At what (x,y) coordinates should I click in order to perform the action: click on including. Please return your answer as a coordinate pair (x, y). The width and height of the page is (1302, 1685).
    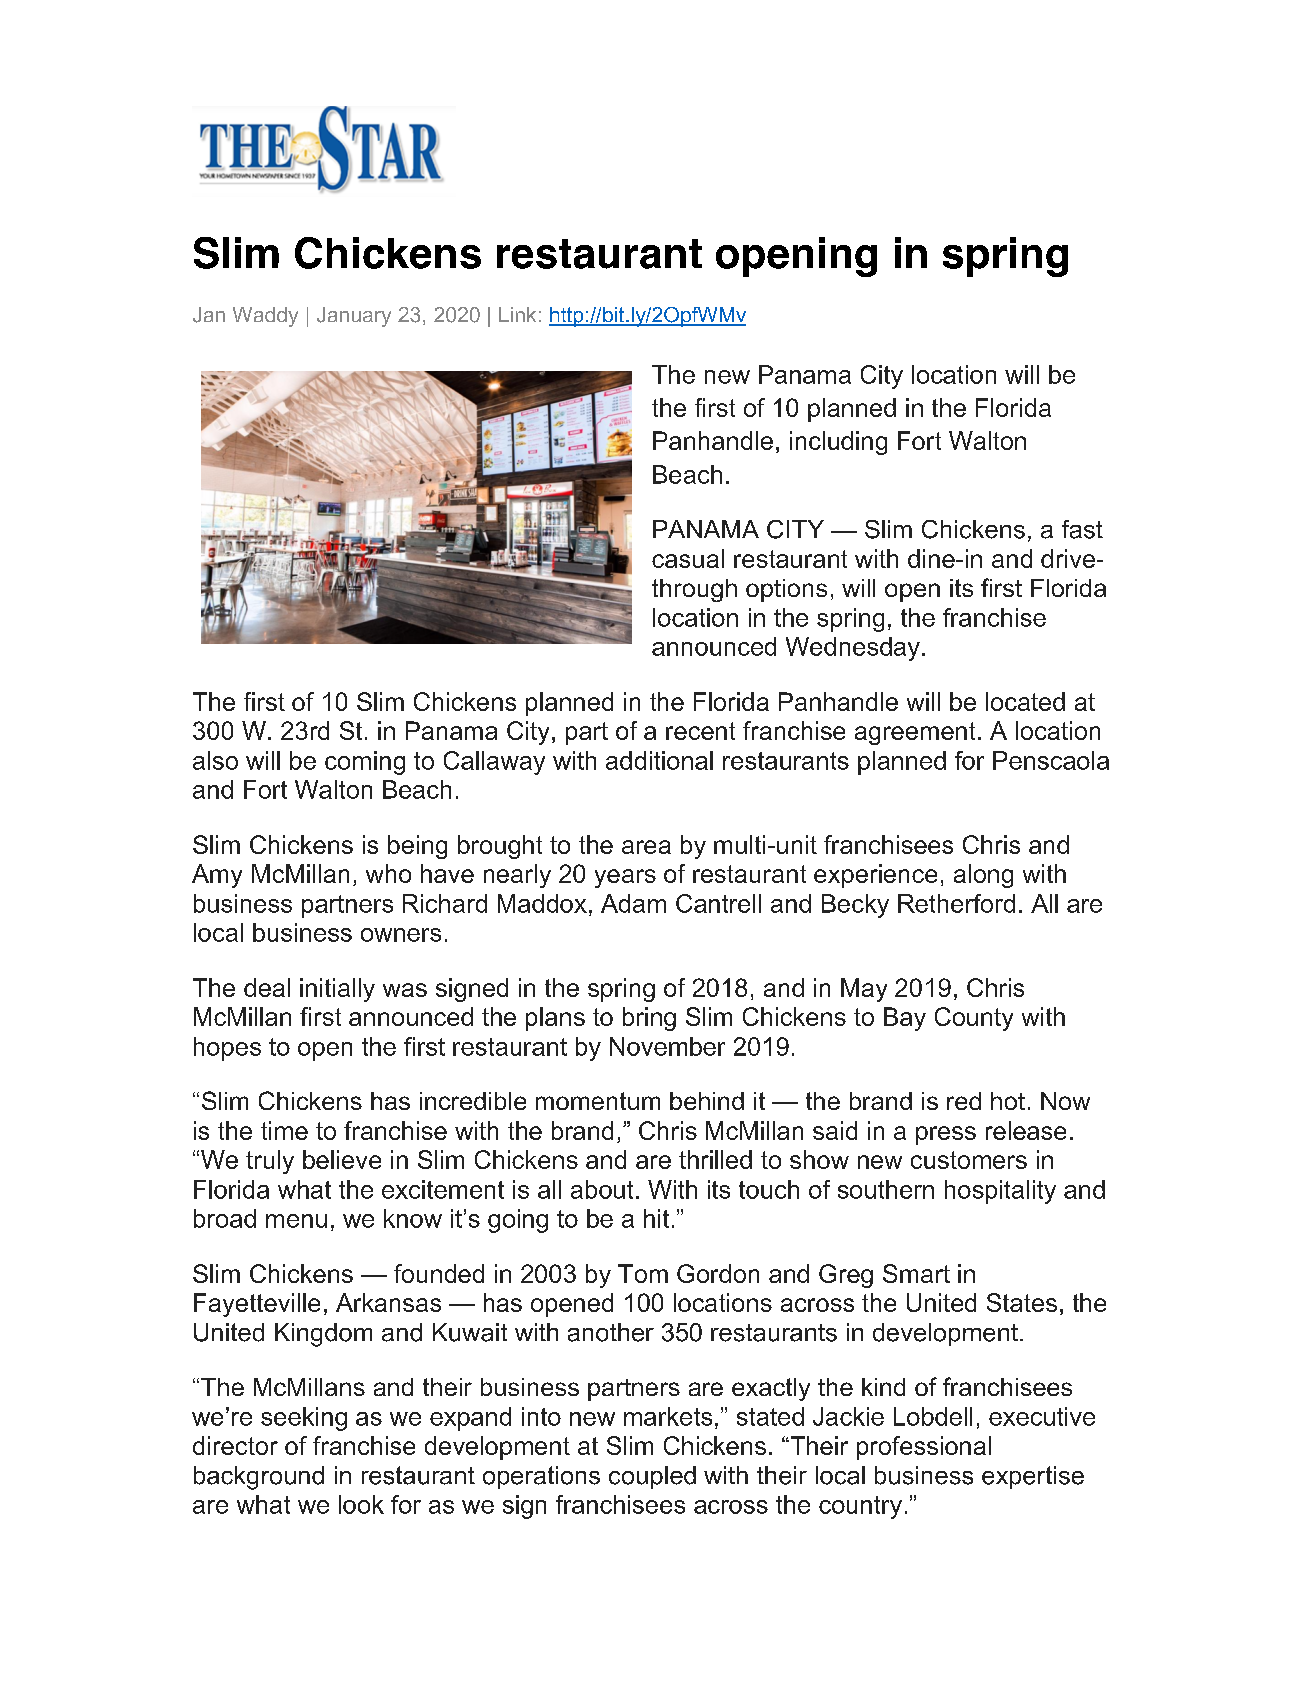
    Looking at the image, I should click on (838, 443).
